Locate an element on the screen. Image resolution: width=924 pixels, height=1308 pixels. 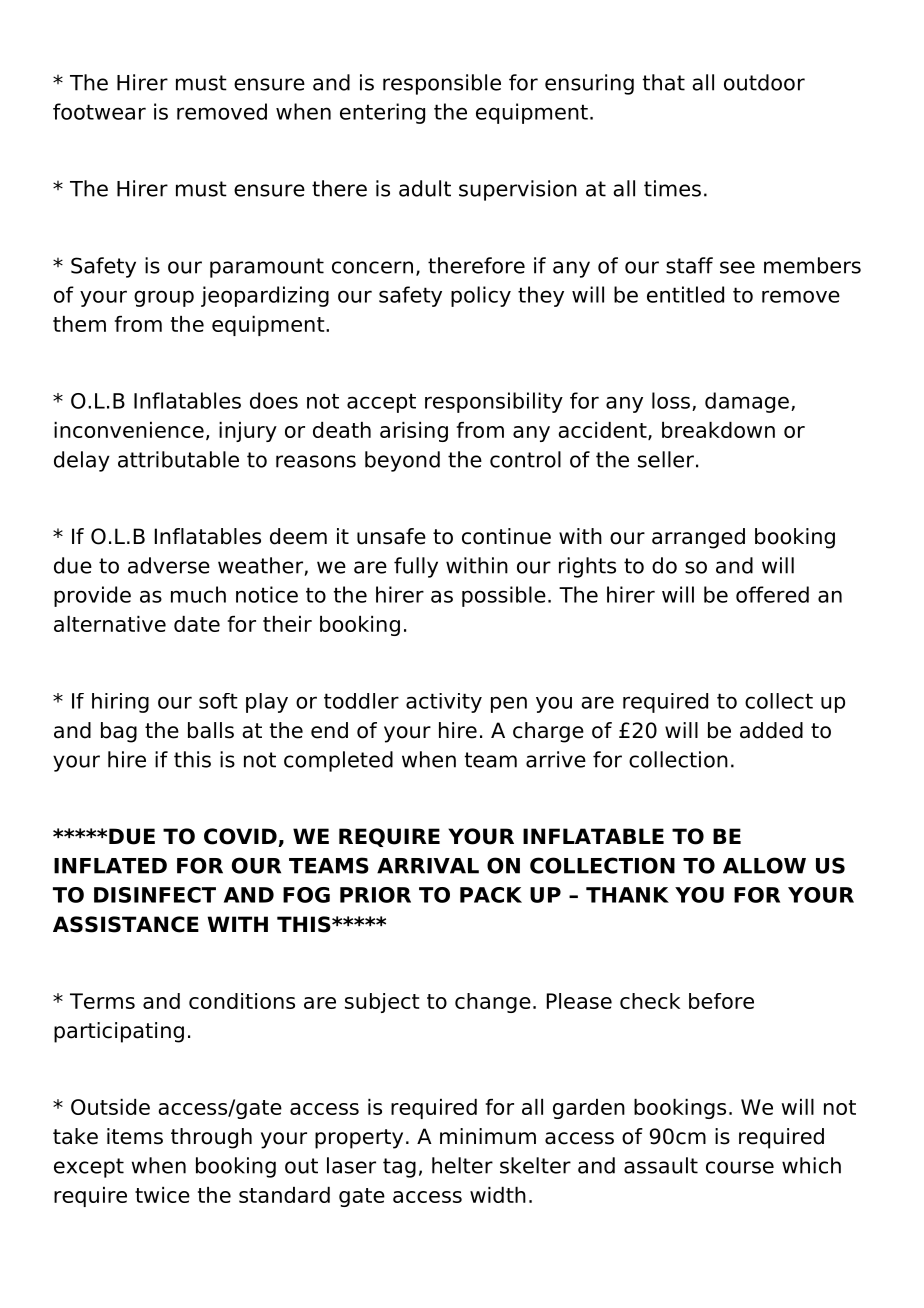
outdoor is located at coordinates (764, 82).
